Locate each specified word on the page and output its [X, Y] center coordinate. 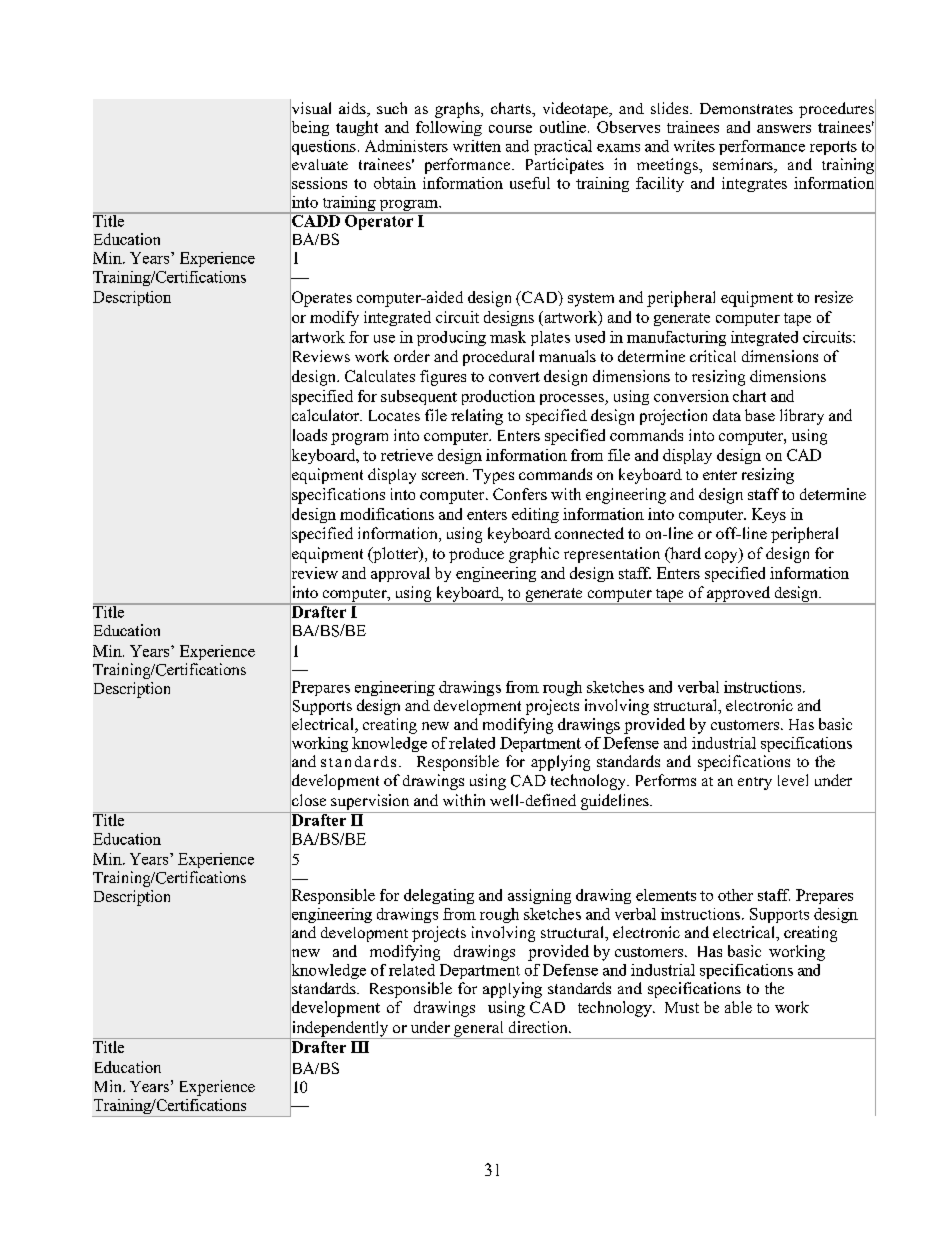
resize [834, 297]
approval [400, 574]
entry [755, 783]
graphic [534, 555]
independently [340, 1029]
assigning [539, 896]
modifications [387, 514]
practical [563, 147]
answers [784, 129]
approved [739, 595]
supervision [370, 802]
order [412, 356]
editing [535, 515]
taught [357, 128]
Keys [769, 515]
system [591, 300]
